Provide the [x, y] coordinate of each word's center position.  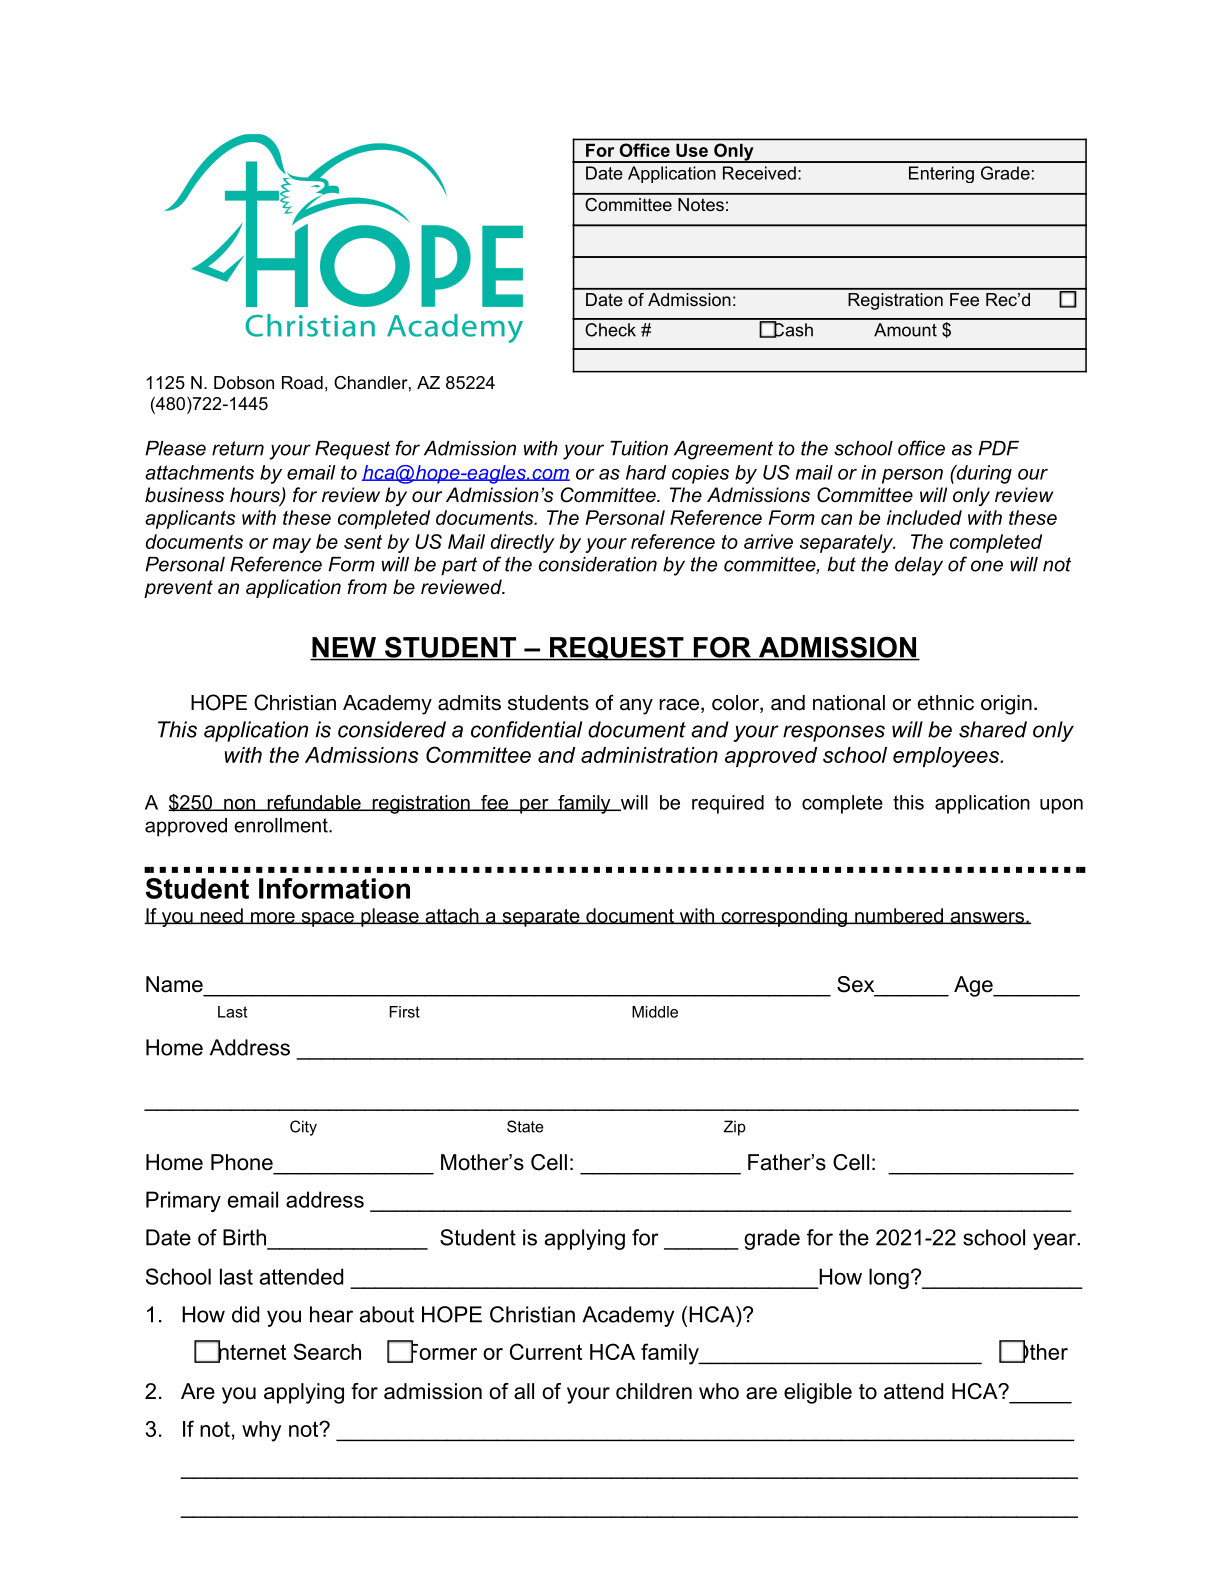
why [261, 1431]
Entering [941, 174]
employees [947, 757]
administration [649, 755]
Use [692, 150]
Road [302, 383]
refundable [314, 803]
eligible [818, 1393]
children [654, 1391]
